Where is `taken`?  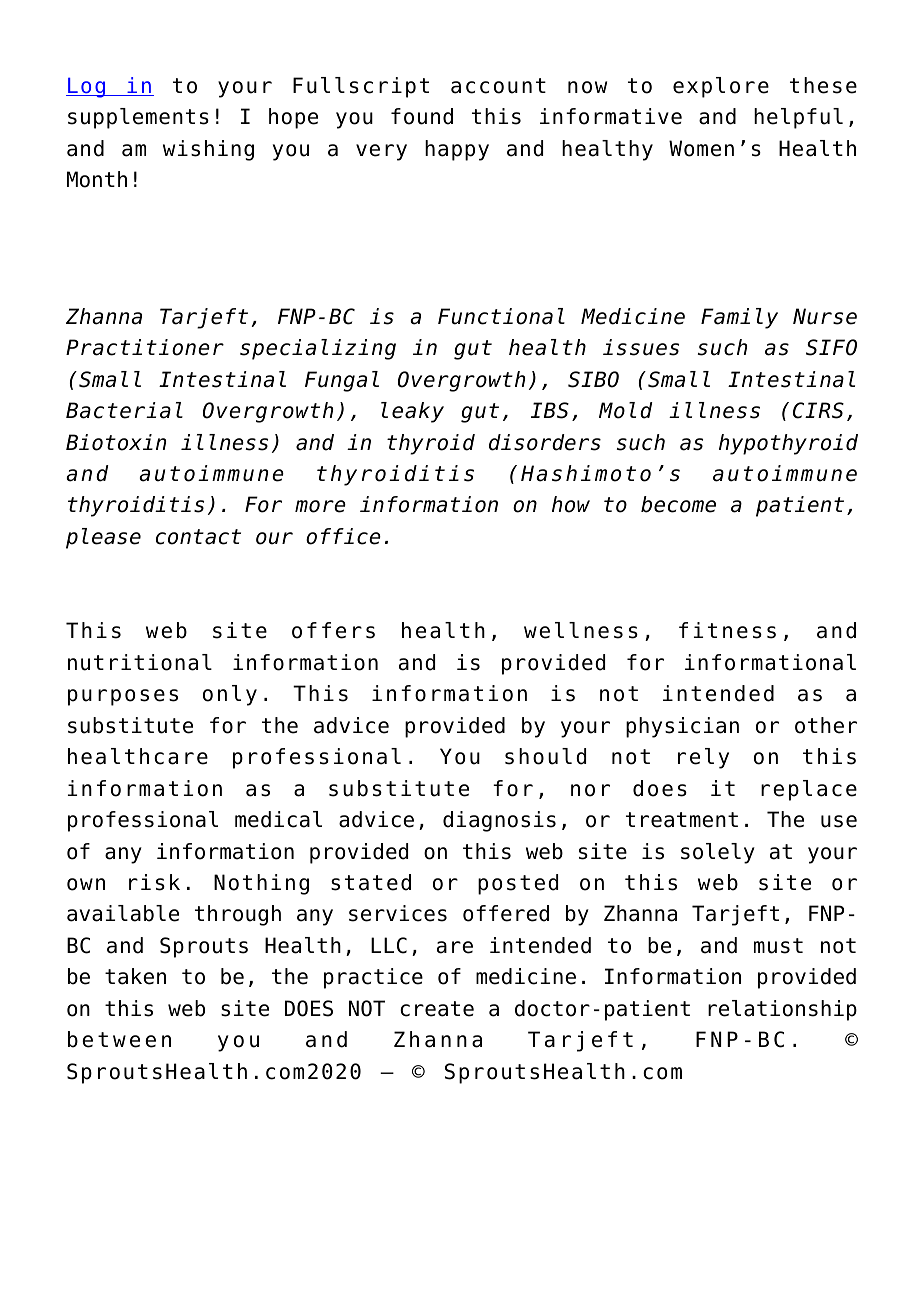 taken is located at coordinates (135, 976).
